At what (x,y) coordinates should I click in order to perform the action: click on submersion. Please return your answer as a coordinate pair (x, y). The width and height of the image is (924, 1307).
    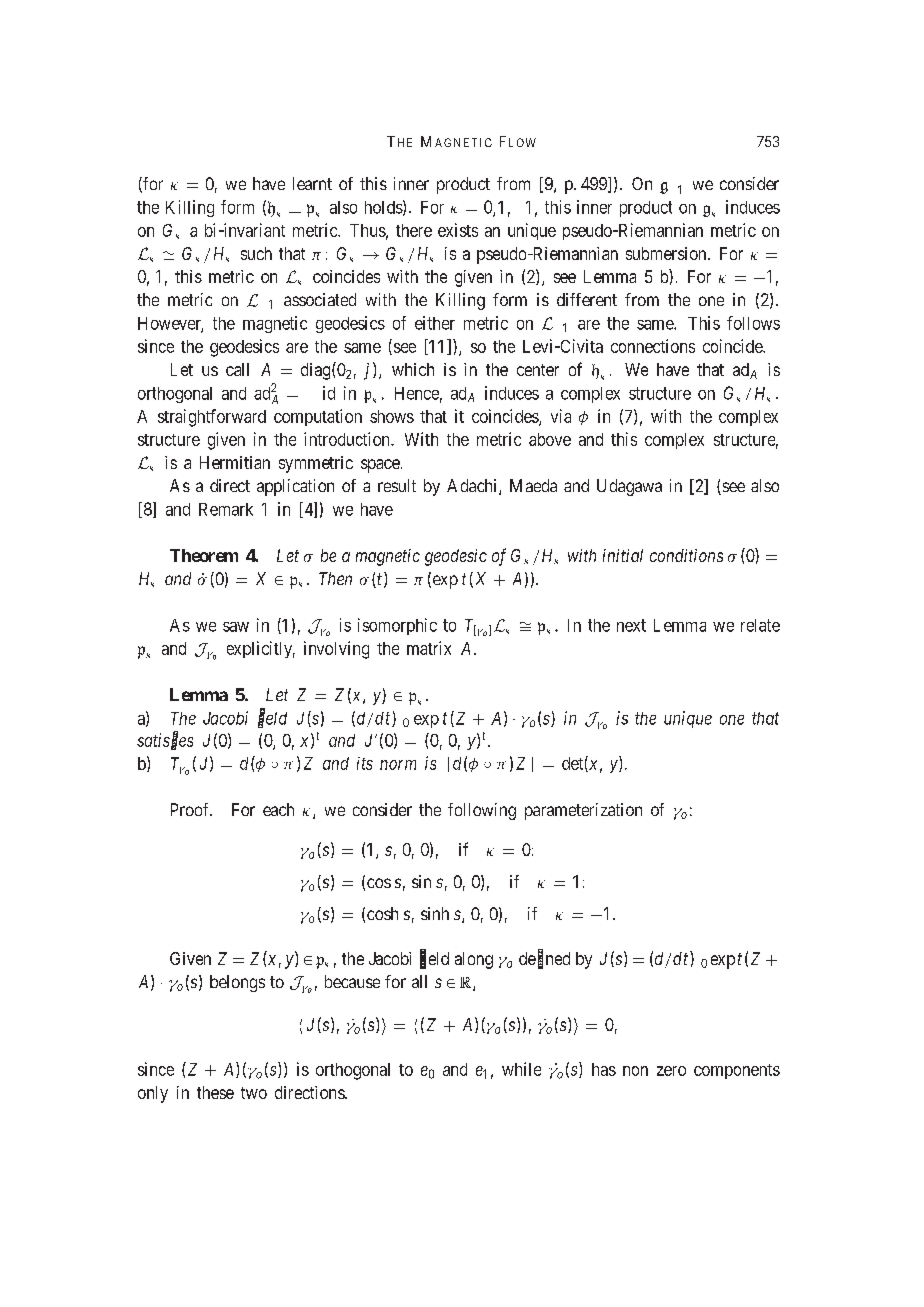
    Looking at the image, I should click on (667, 253).
